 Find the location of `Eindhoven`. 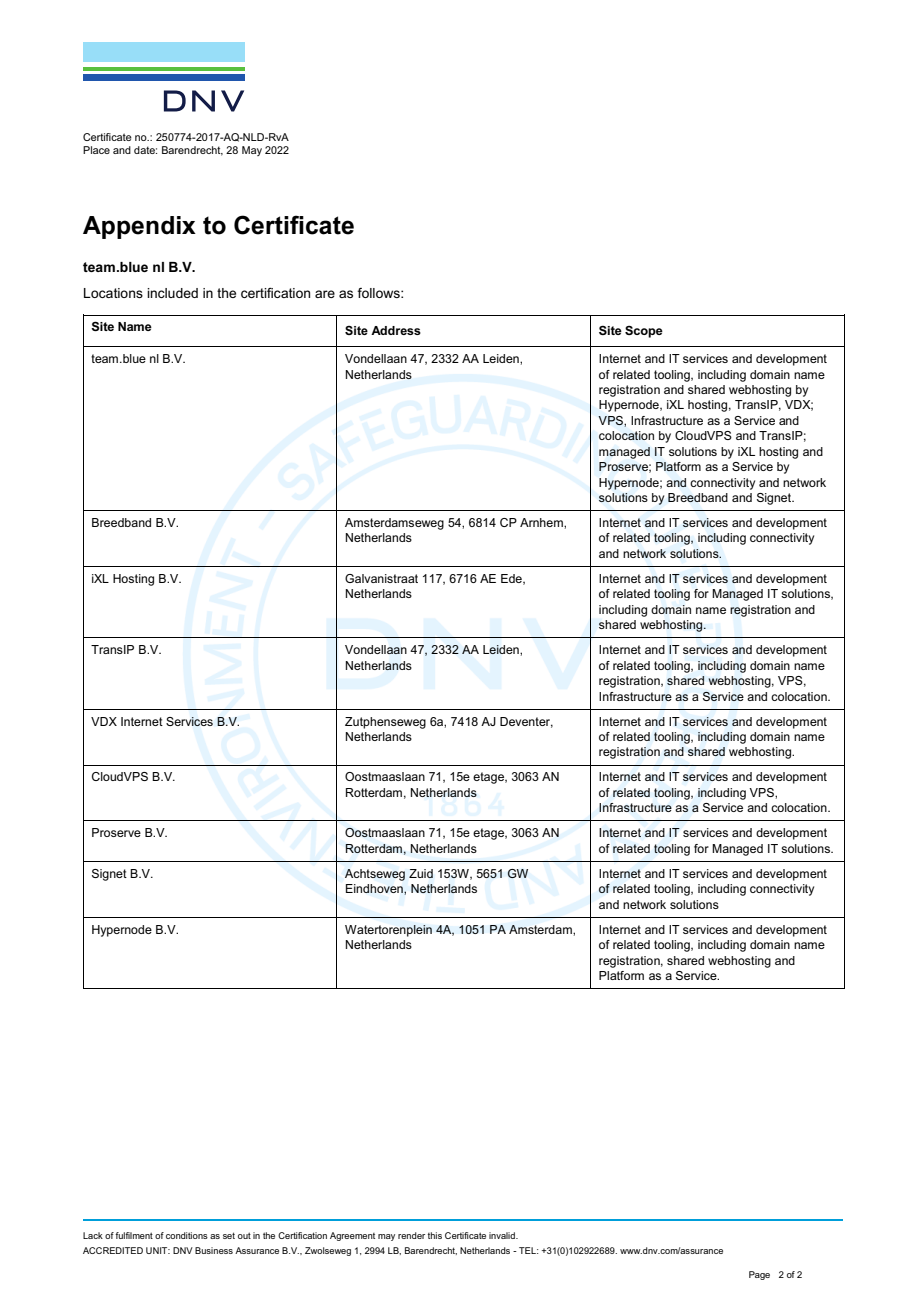

Eindhoven is located at coordinates (375, 889).
